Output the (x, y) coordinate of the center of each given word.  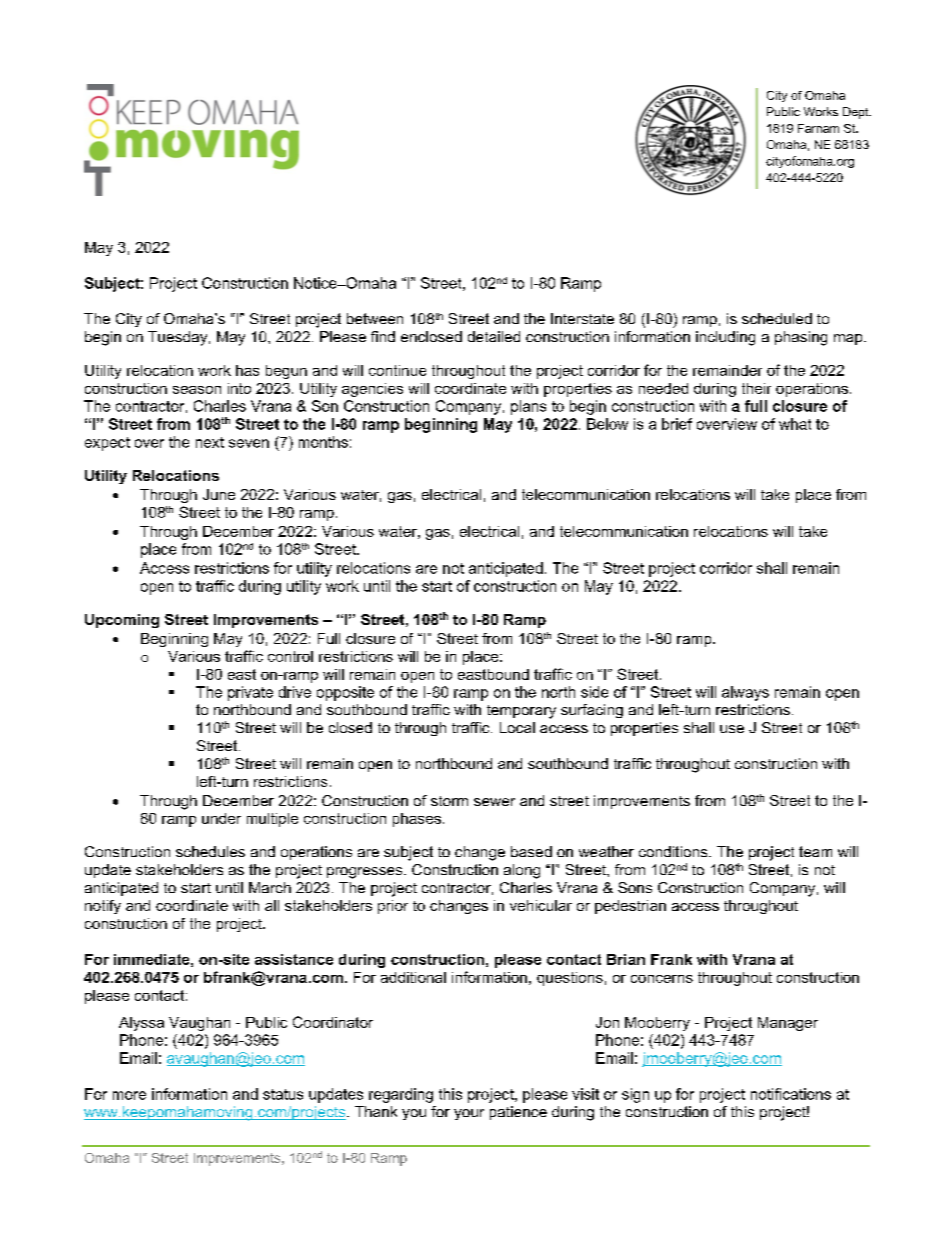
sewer (494, 802)
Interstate (582, 318)
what (795, 424)
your (469, 1114)
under (221, 818)
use (732, 729)
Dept (857, 113)
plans (528, 407)
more (129, 1095)
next (210, 442)
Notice (316, 283)
